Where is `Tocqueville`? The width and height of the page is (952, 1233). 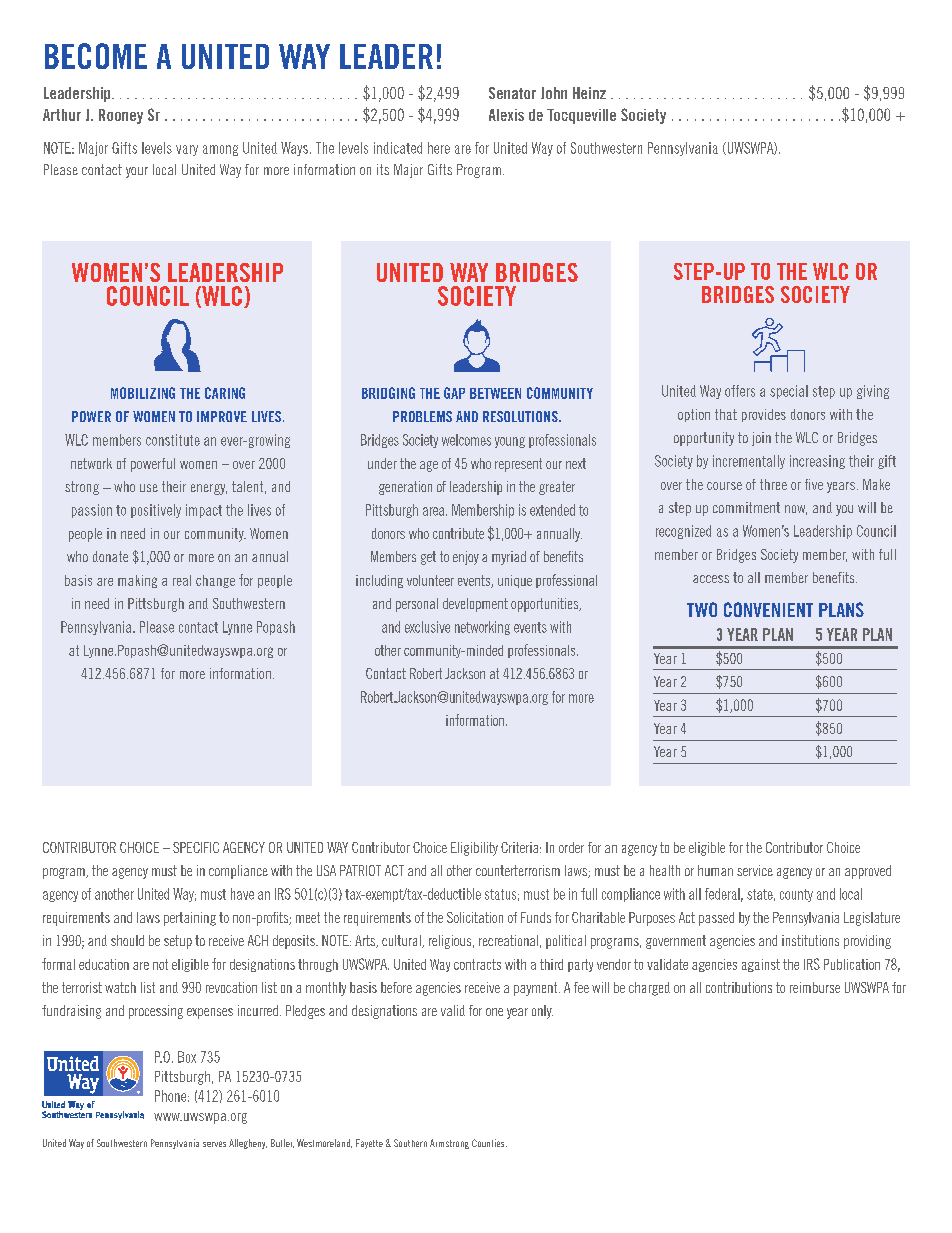
Tocqueville is located at coordinates (581, 116).
